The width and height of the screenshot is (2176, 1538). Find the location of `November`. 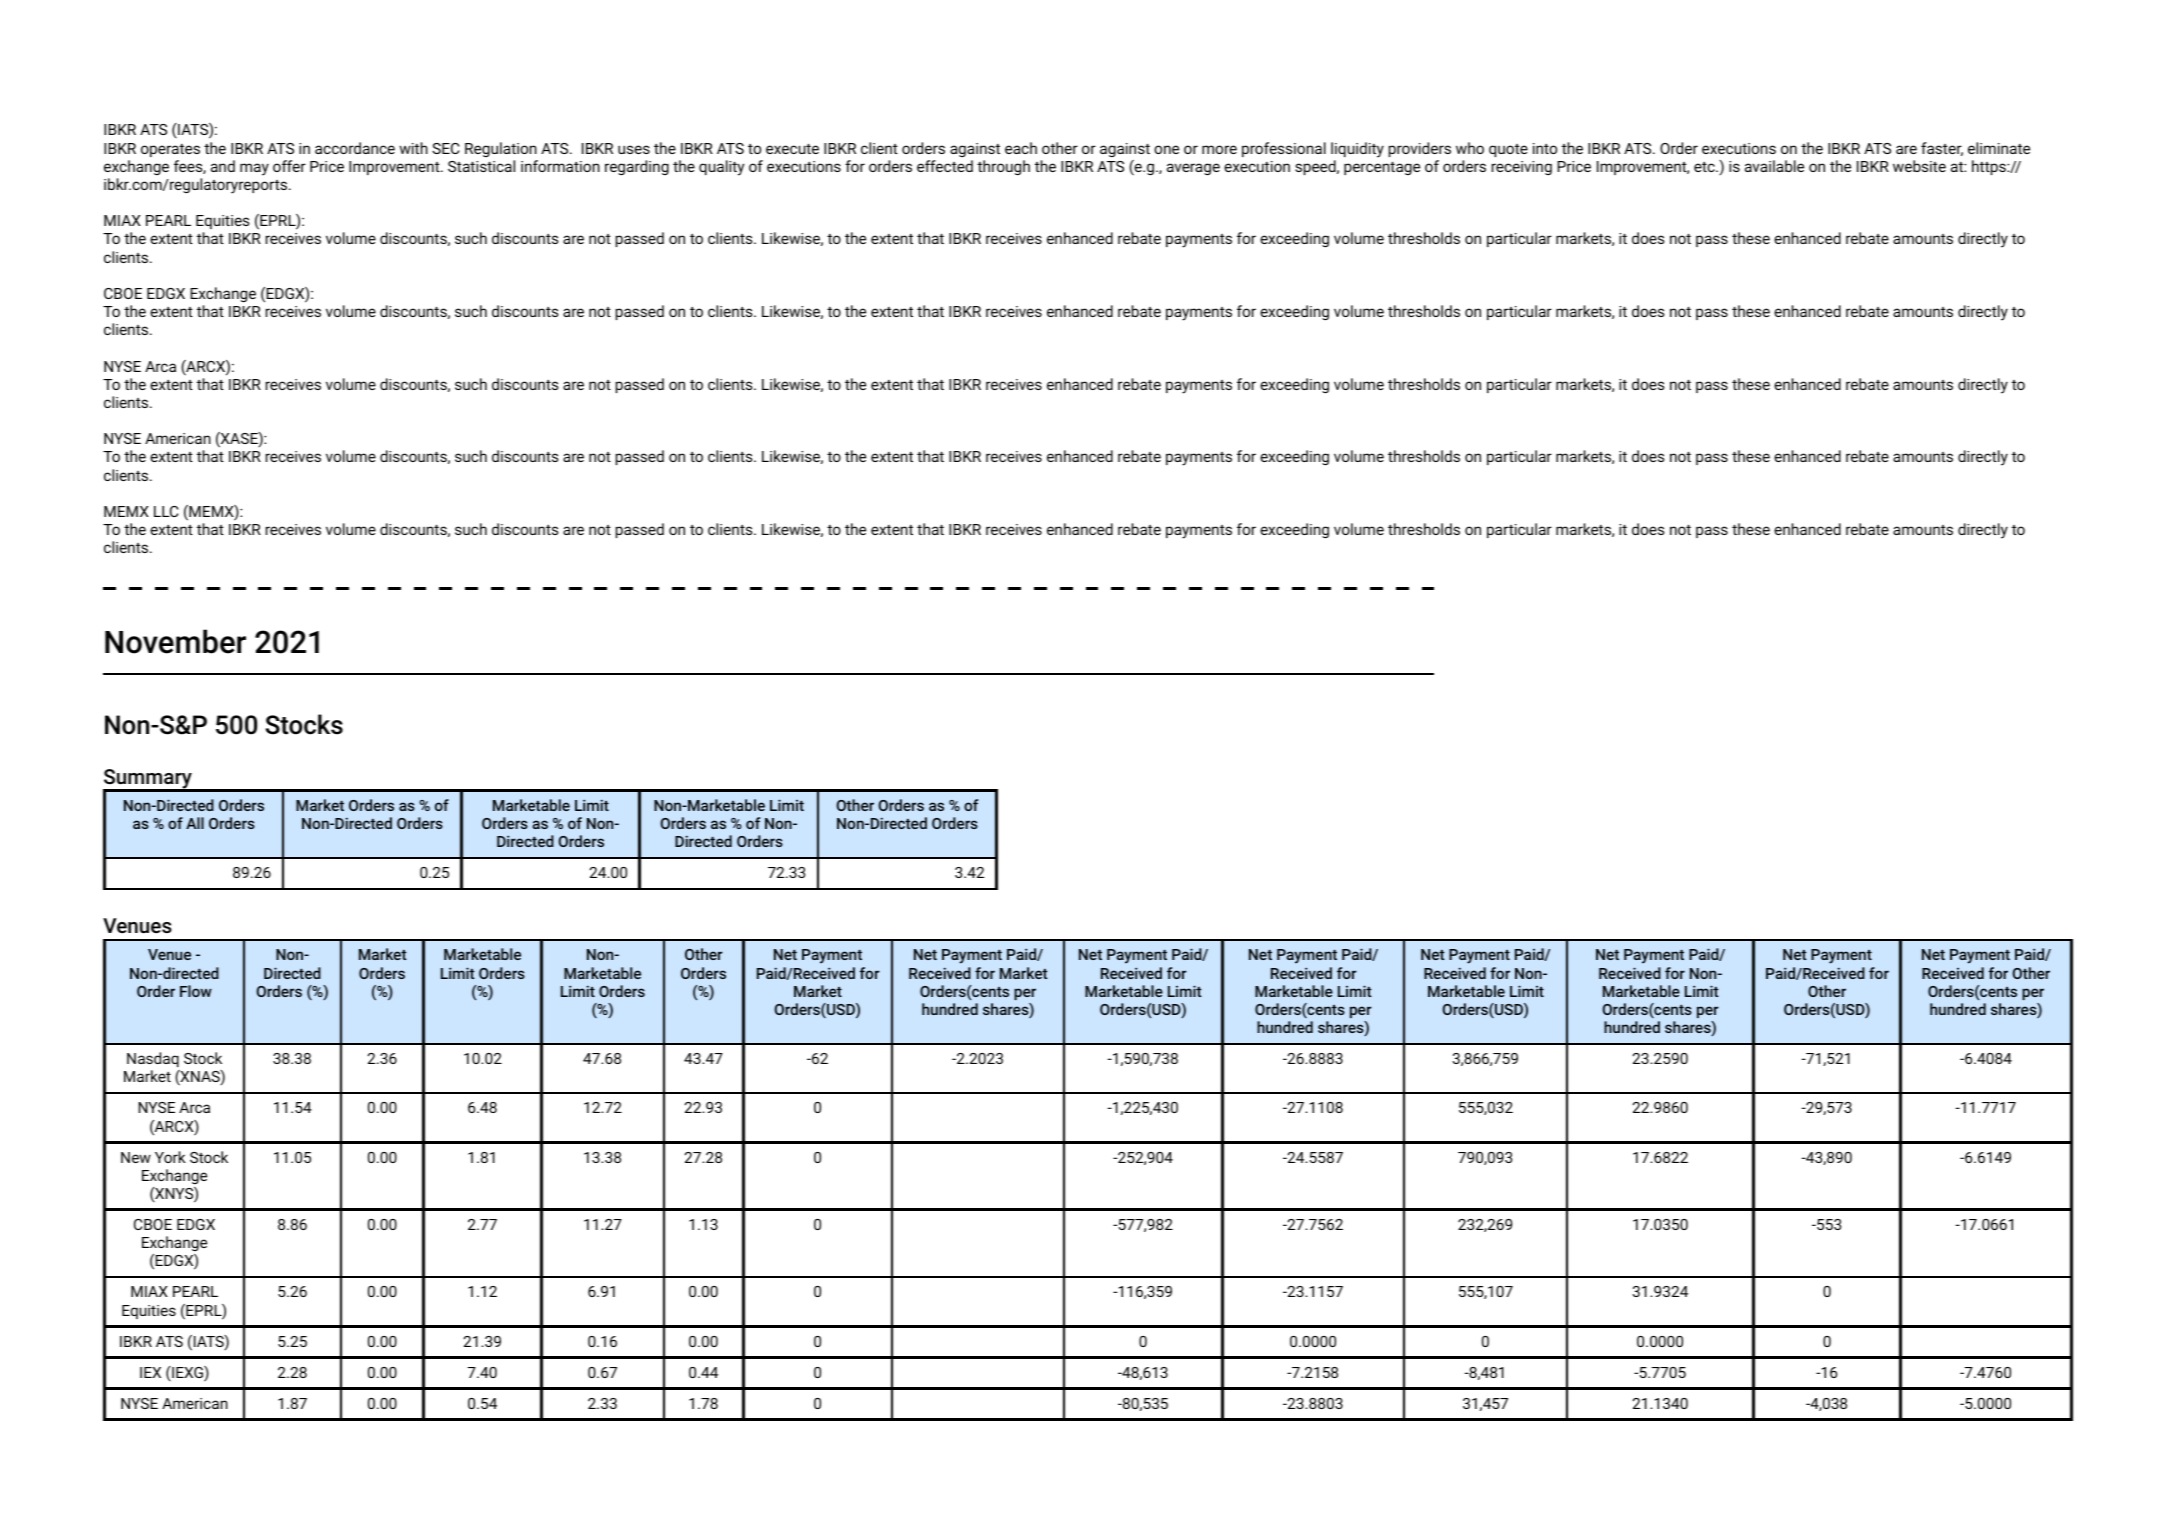

November is located at coordinates (175, 641).
